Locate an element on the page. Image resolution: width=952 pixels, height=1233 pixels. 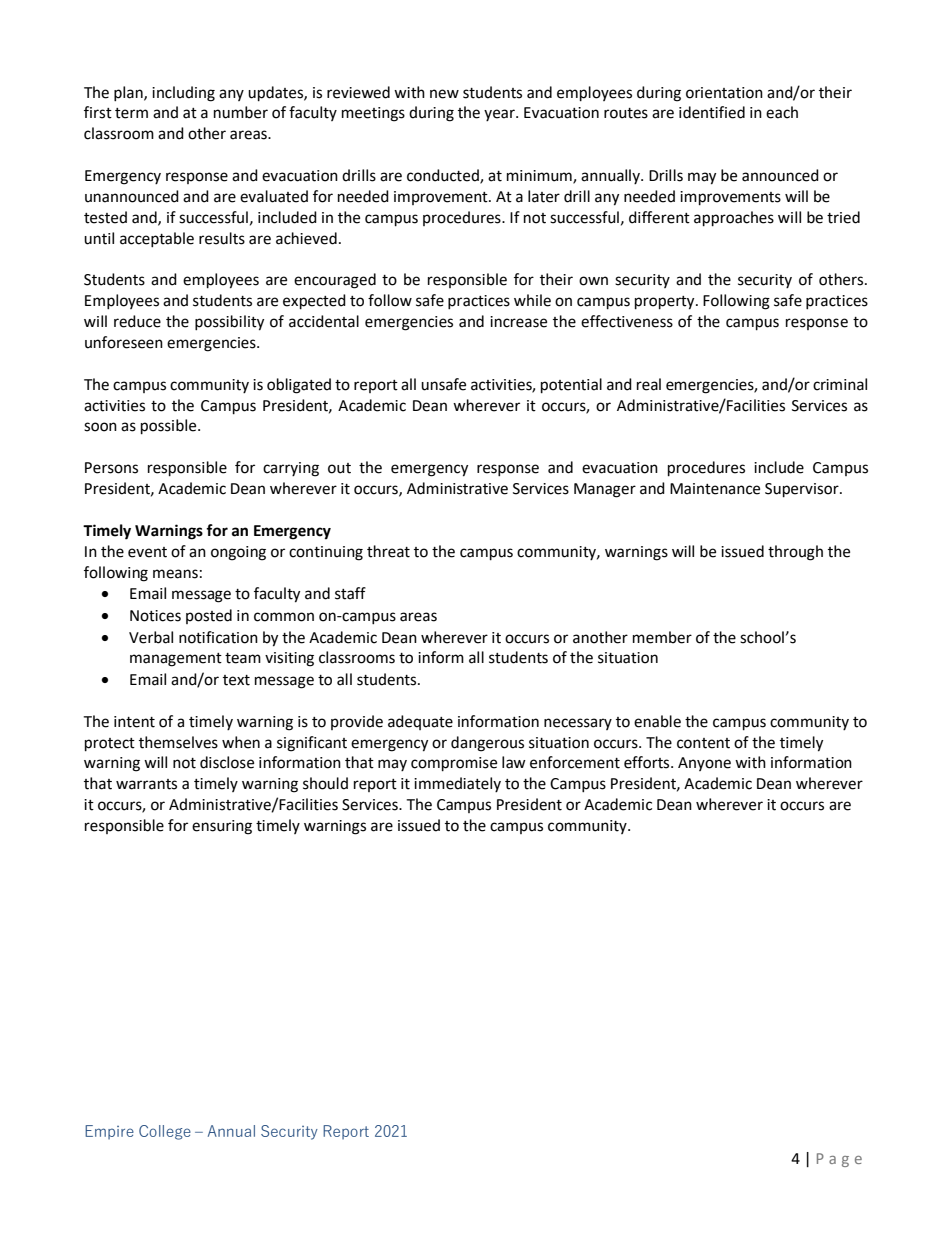
including is located at coordinates (183, 94).
